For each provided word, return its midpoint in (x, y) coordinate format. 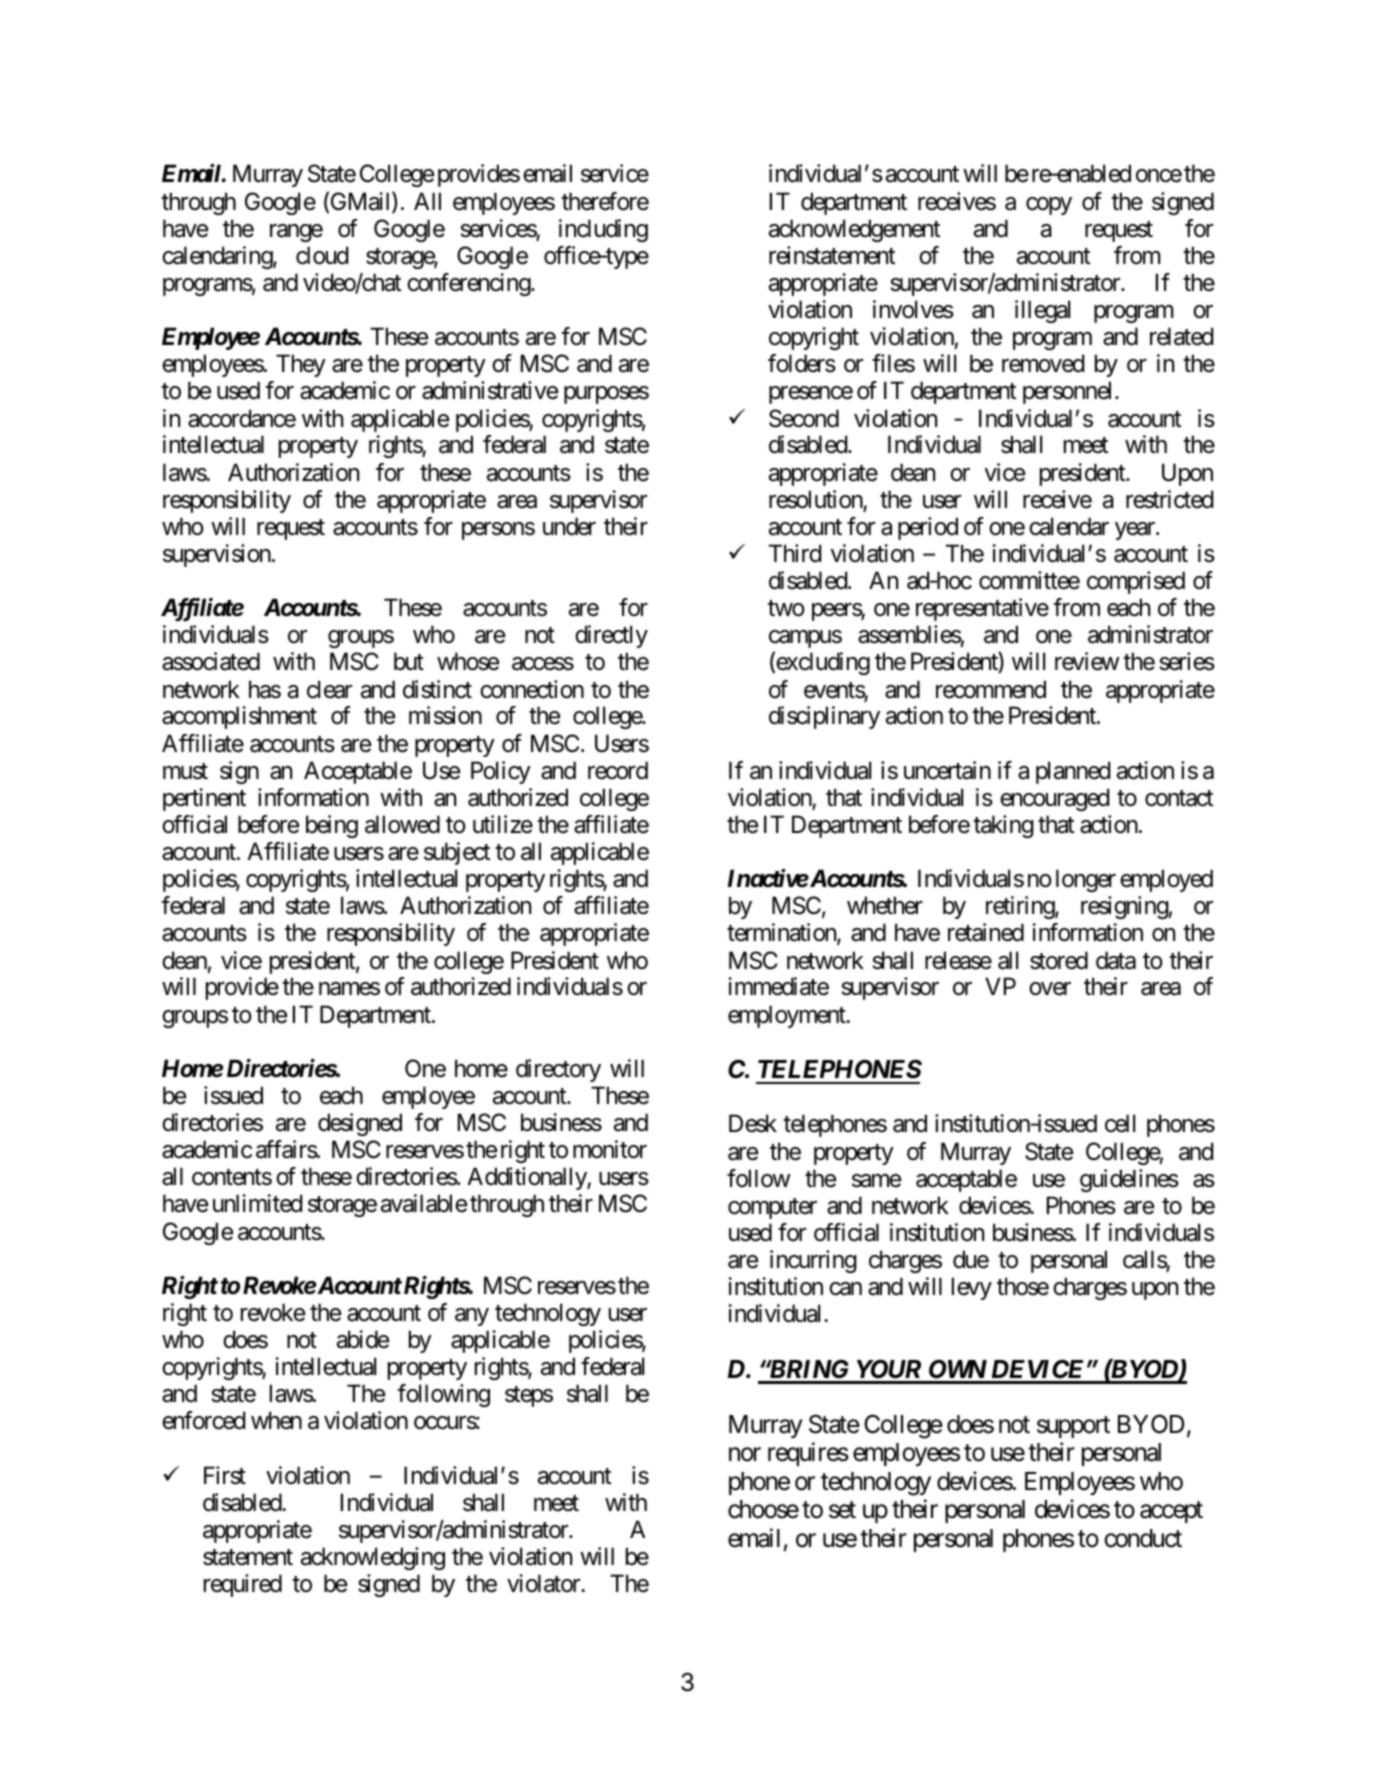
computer (772, 1208)
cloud (322, 255)
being (332, 826)
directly (611, 636)
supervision (217, 555)
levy (972, 1288)
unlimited (257, 1203)
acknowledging (373, 1558)
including (603, 230)
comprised (1136, 582)
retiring (1021, 907)
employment (788, 1016)
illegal (1042, 311)
